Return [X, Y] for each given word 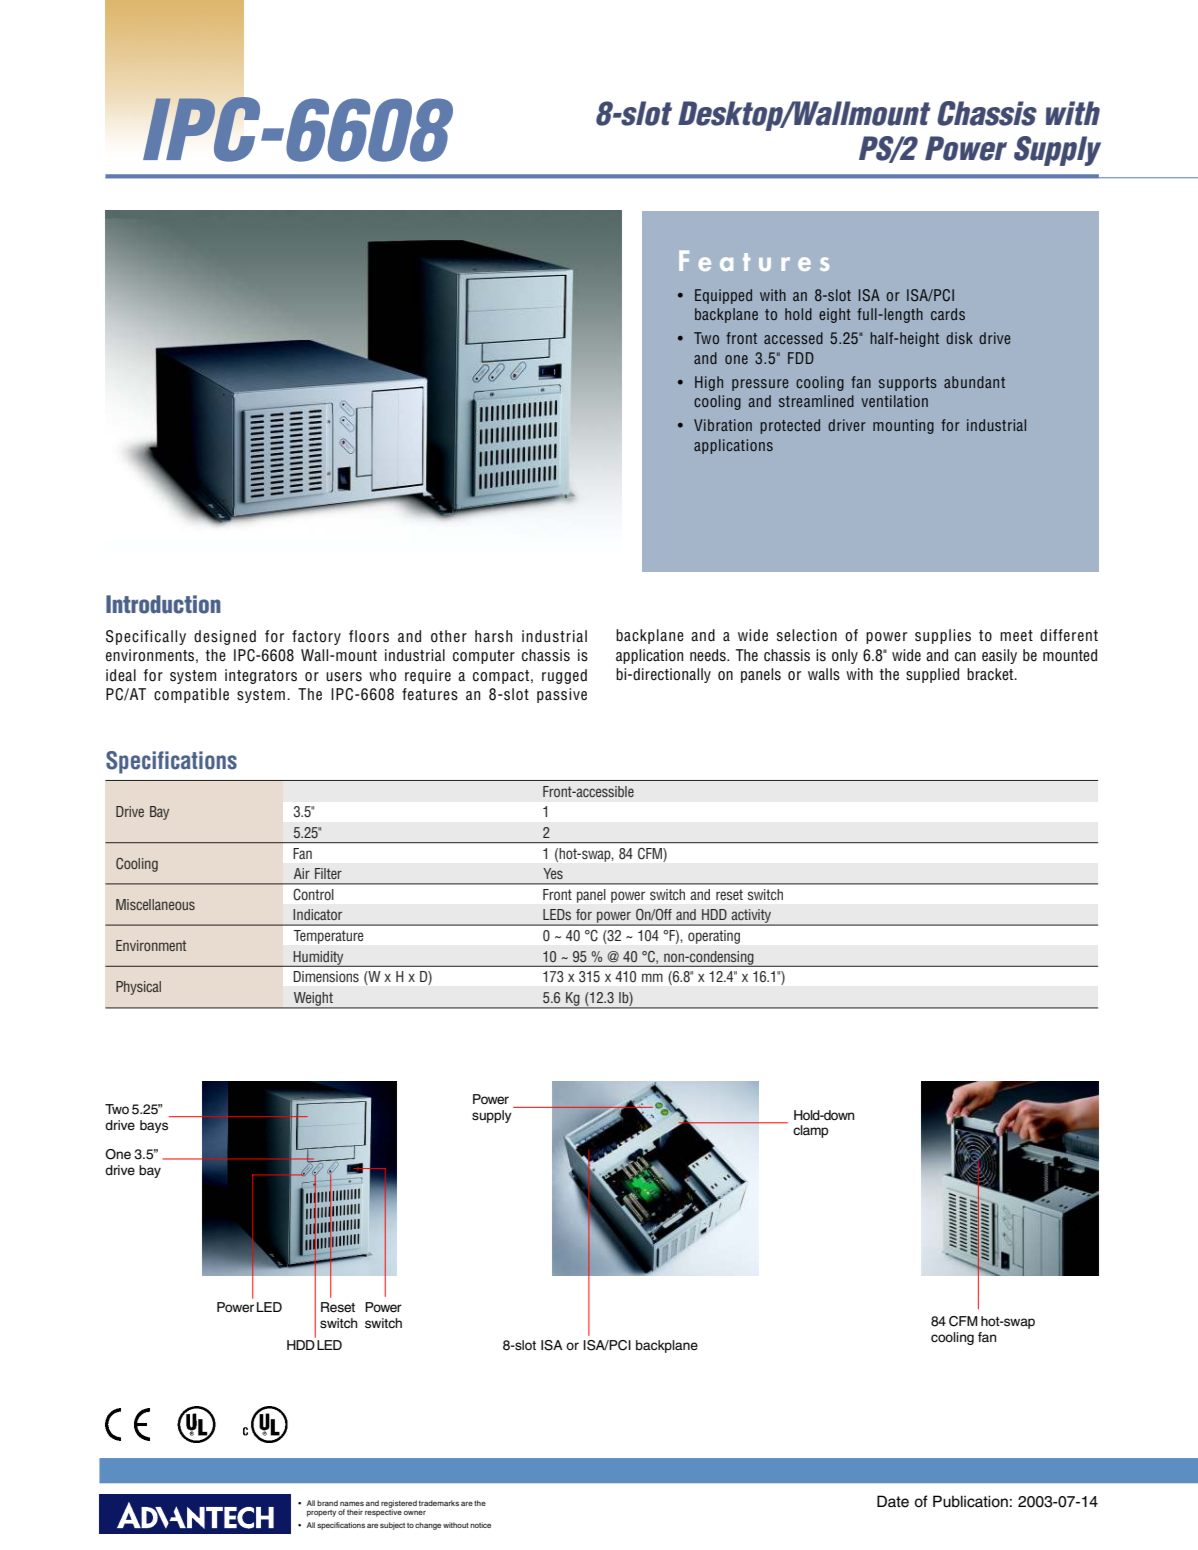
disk [959, 338]
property [321, 1513]
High [709, 383]
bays [154, 1126]
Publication [970, 1501]
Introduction [163, 604]
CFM [963, 1321]
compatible [191, 695]
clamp [810, 1131]
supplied [932, 675]
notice [480, 1525]
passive [562, 695]
